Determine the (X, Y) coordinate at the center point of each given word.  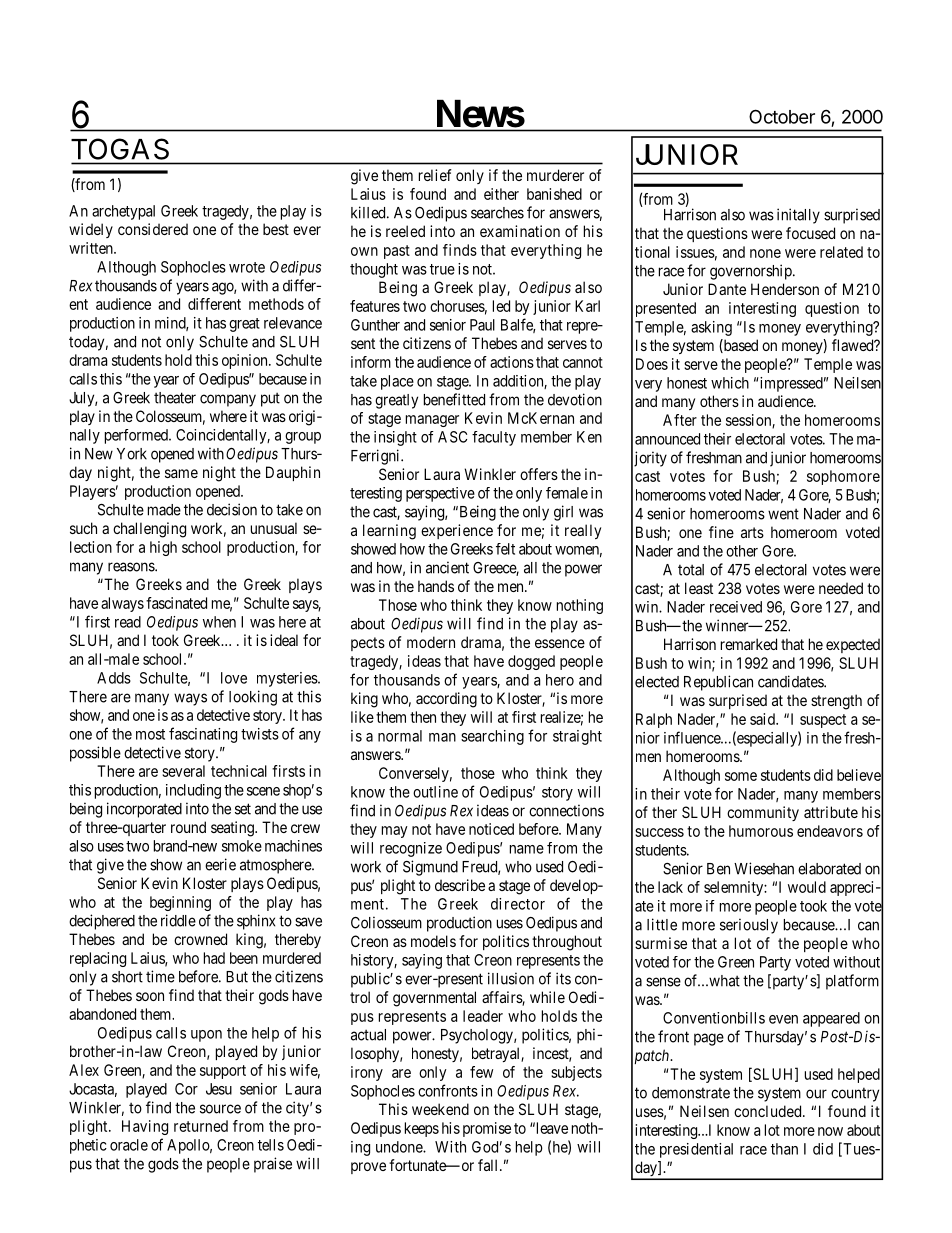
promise (487, 1129)
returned (201, 1126)
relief (435, 175)
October (782, 116)
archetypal (123, 212)
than (784, 1149)
